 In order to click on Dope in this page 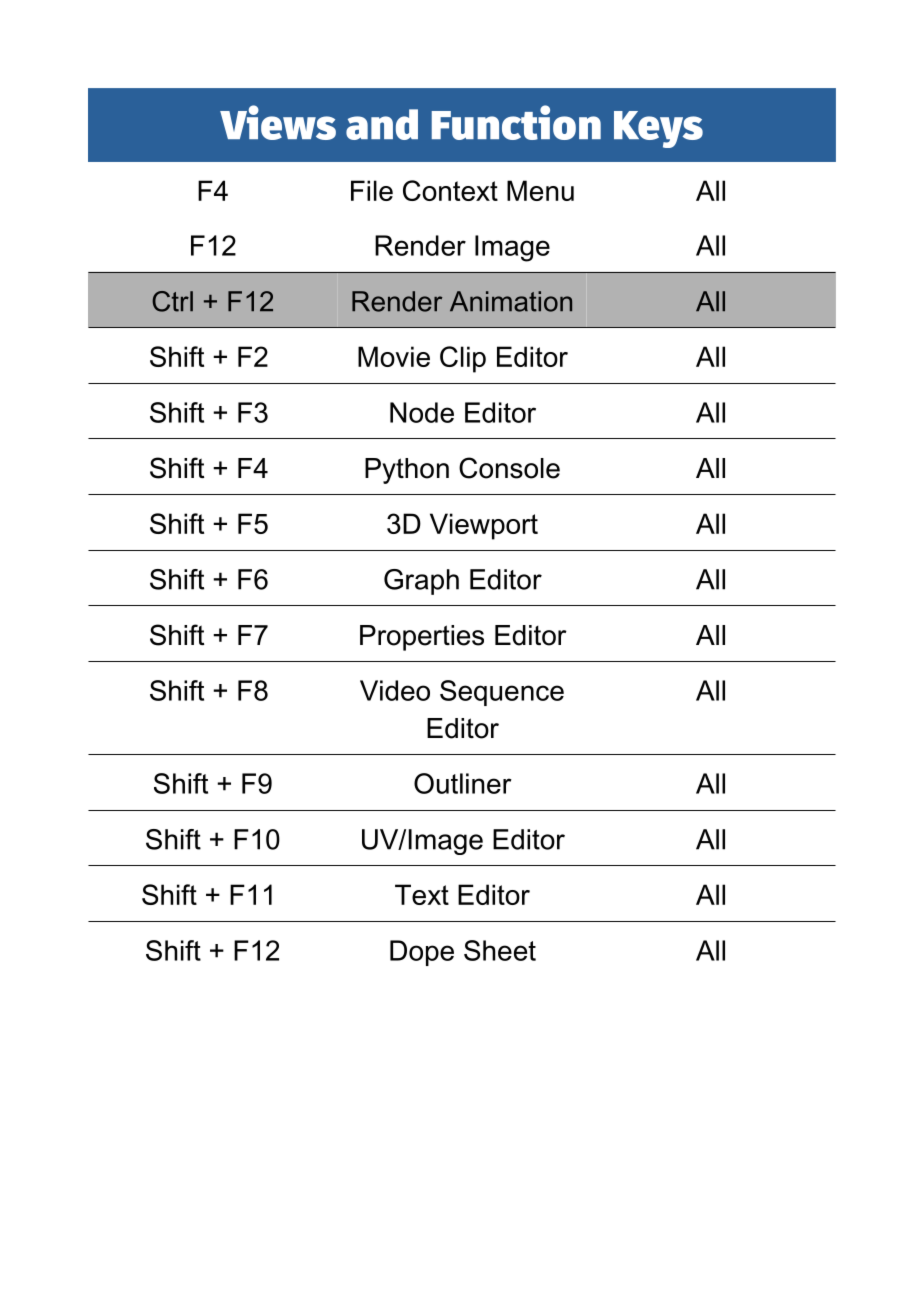, I will do `click(422, 953)`.
